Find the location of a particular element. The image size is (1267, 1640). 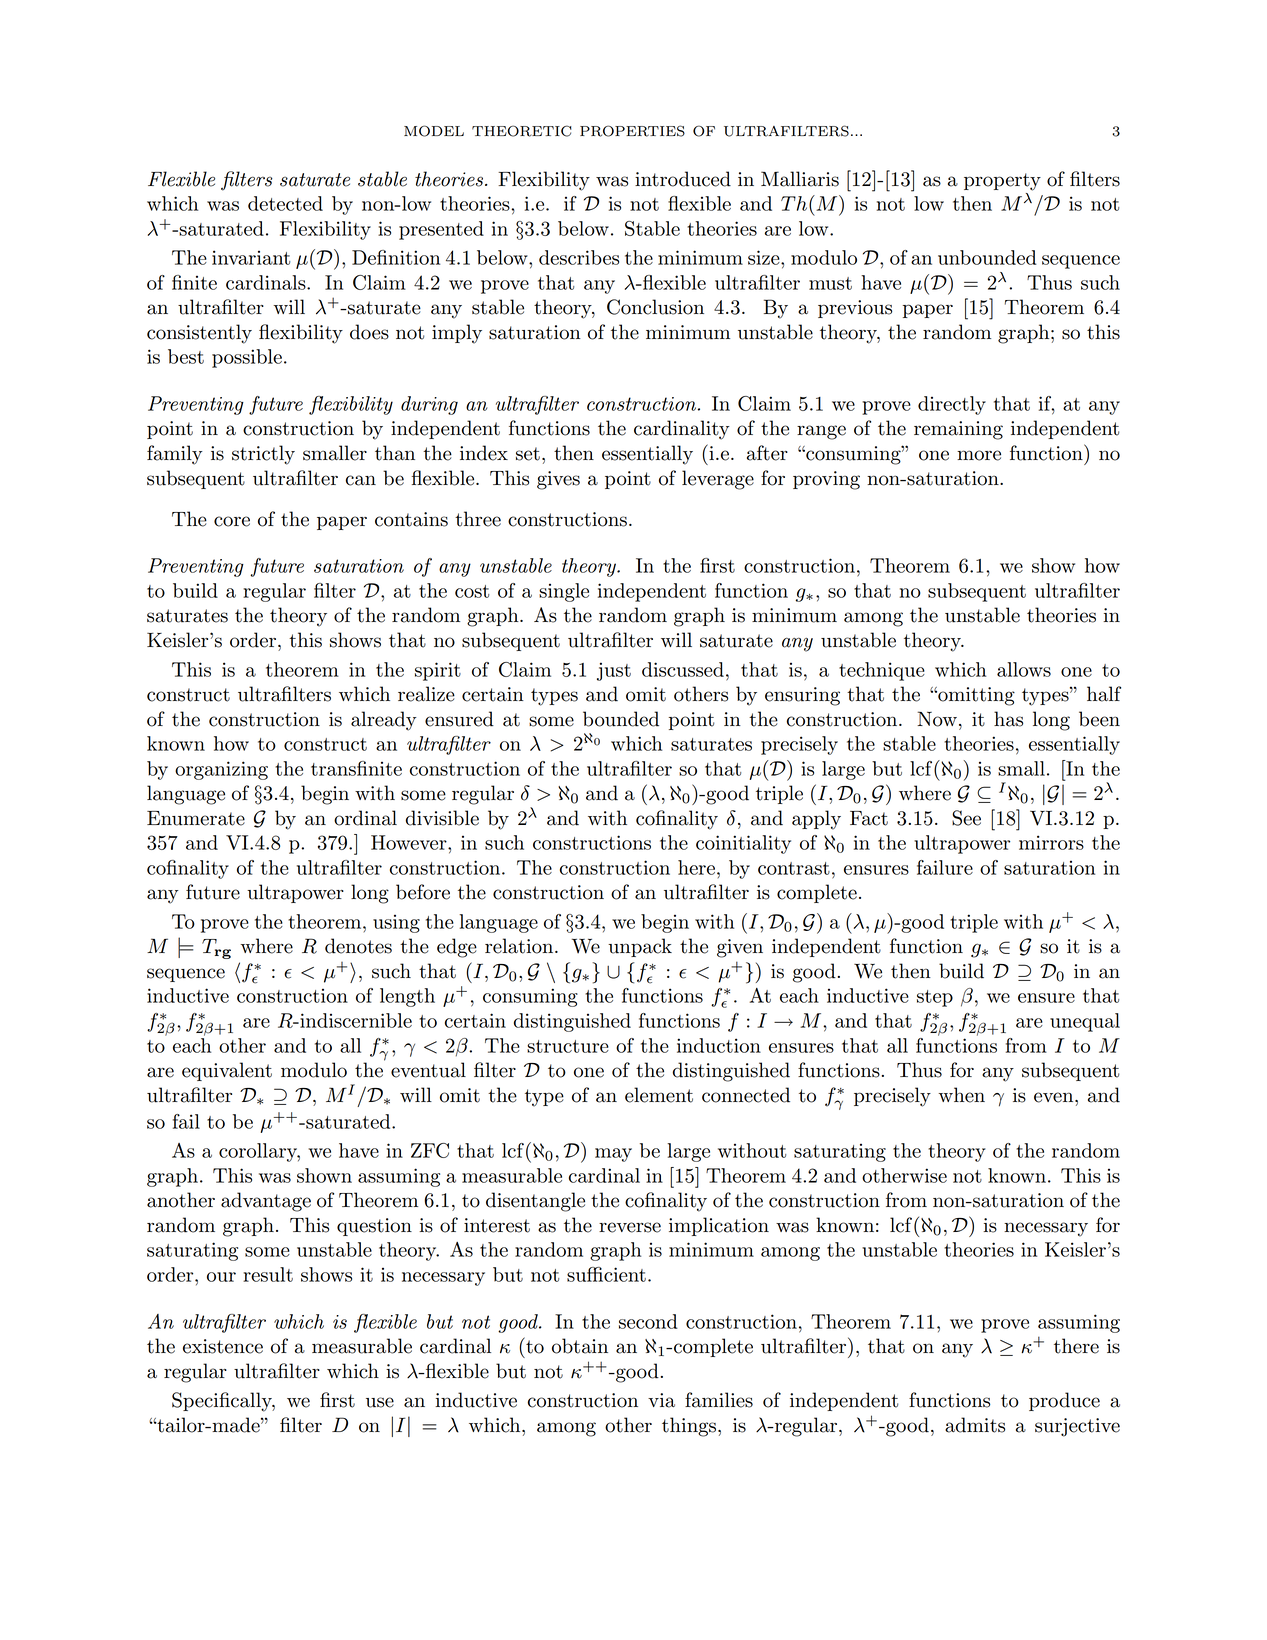

denotes is located at coordinates (358, 946).
